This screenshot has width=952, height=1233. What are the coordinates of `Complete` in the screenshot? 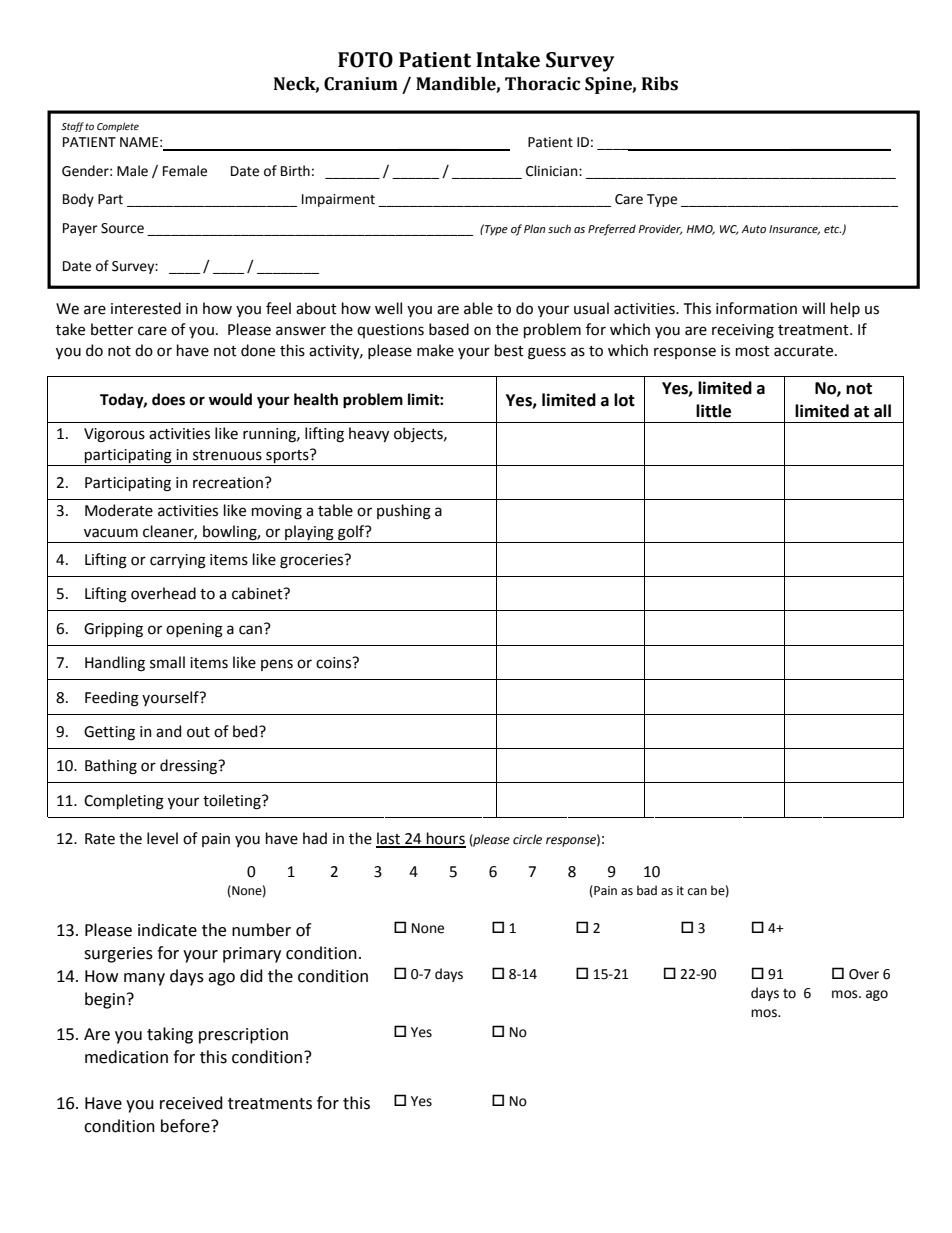 It's located at (118, 127).
